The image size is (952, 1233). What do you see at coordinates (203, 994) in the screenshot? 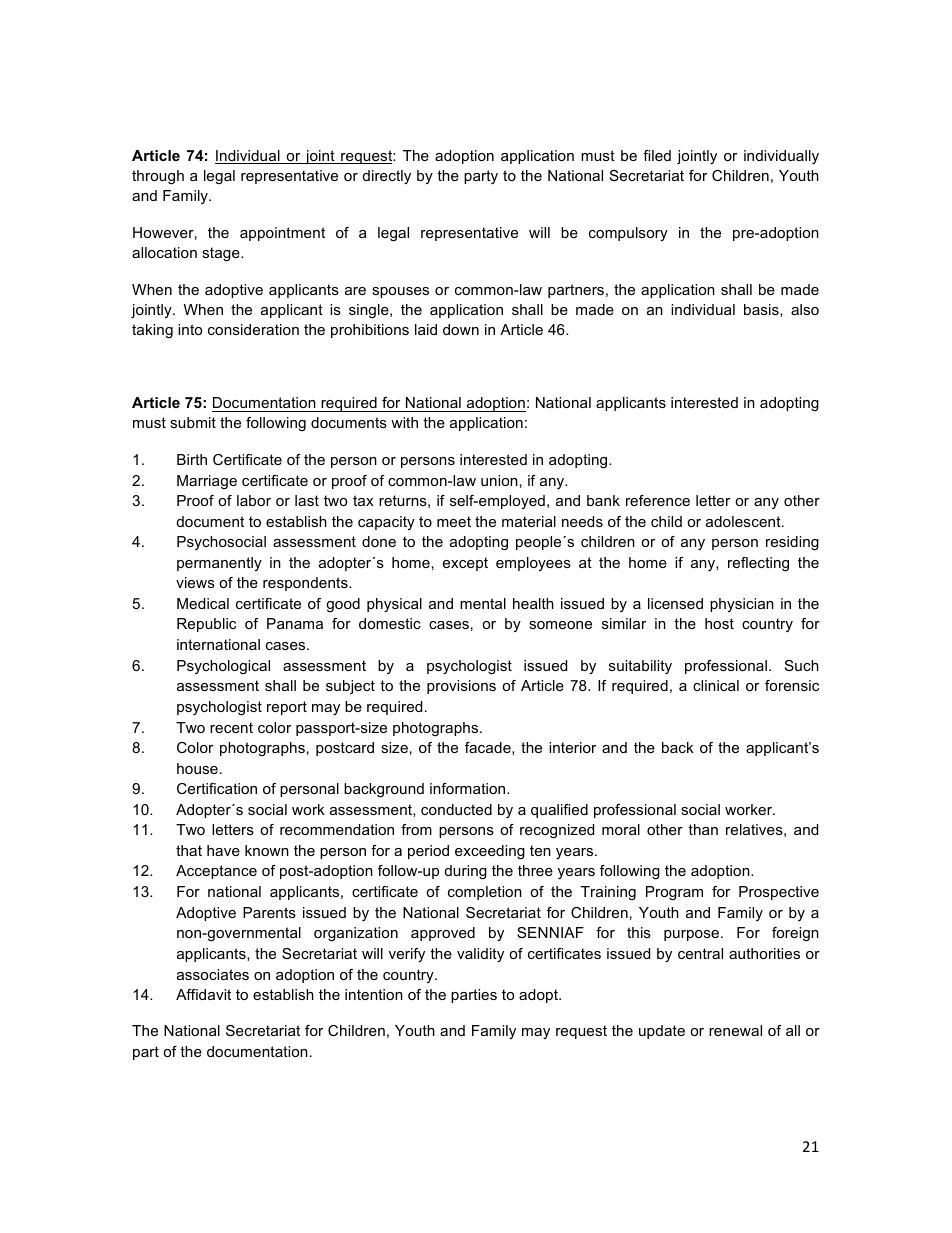
I see `Affidavit` at bounding box center [203, 994].
